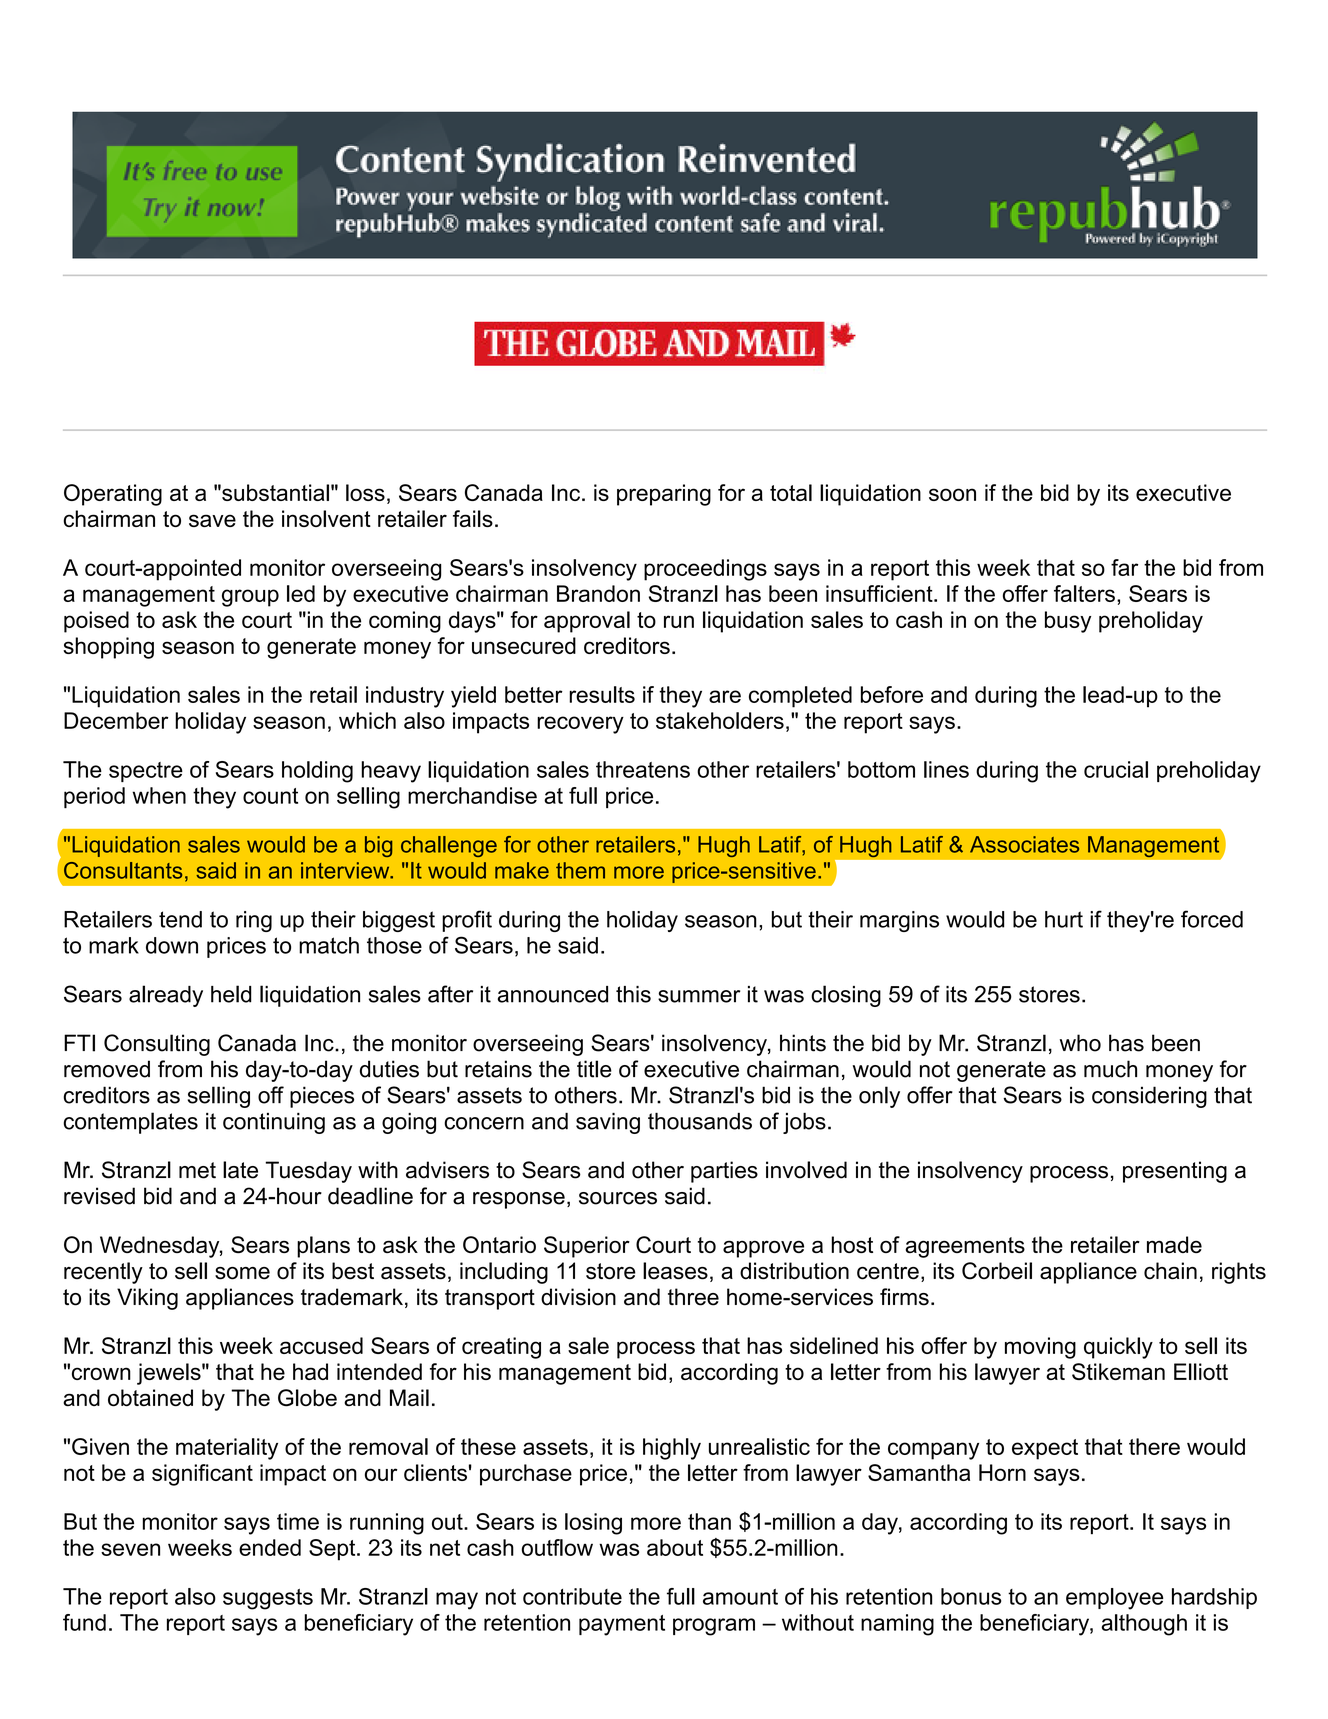 Image resolution: width=1328 pixels, height=1719 pixels. Describe the element at coordinates (270, 796) in the document. I see `count` at that location.
